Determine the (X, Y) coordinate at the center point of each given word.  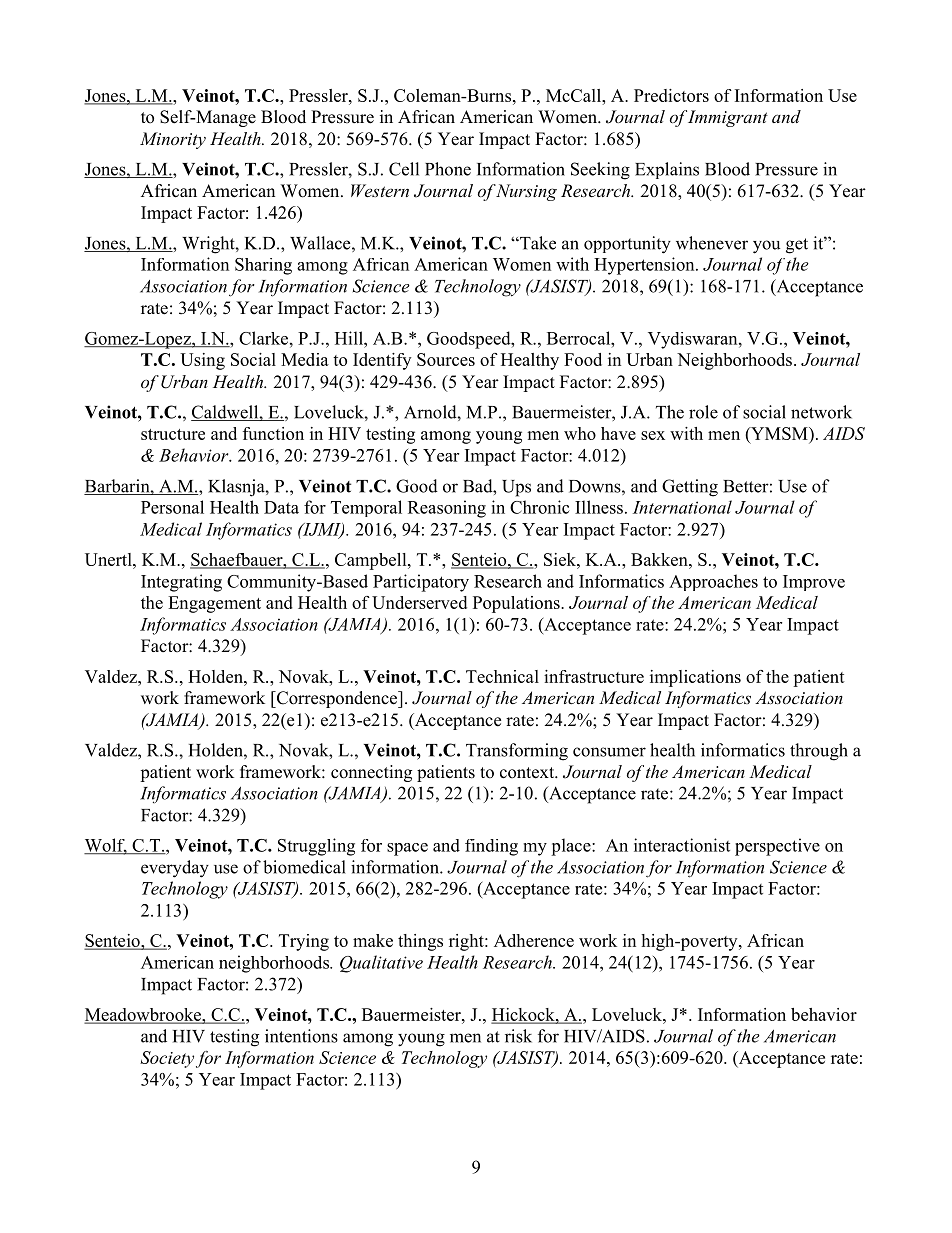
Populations (517, 604)
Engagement (214, 604)
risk (518, 1036)
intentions (301, 1036)
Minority (173, 140)
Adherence (534, 940)
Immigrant (728, 118)
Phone (448, 169)
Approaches (713, 582)
